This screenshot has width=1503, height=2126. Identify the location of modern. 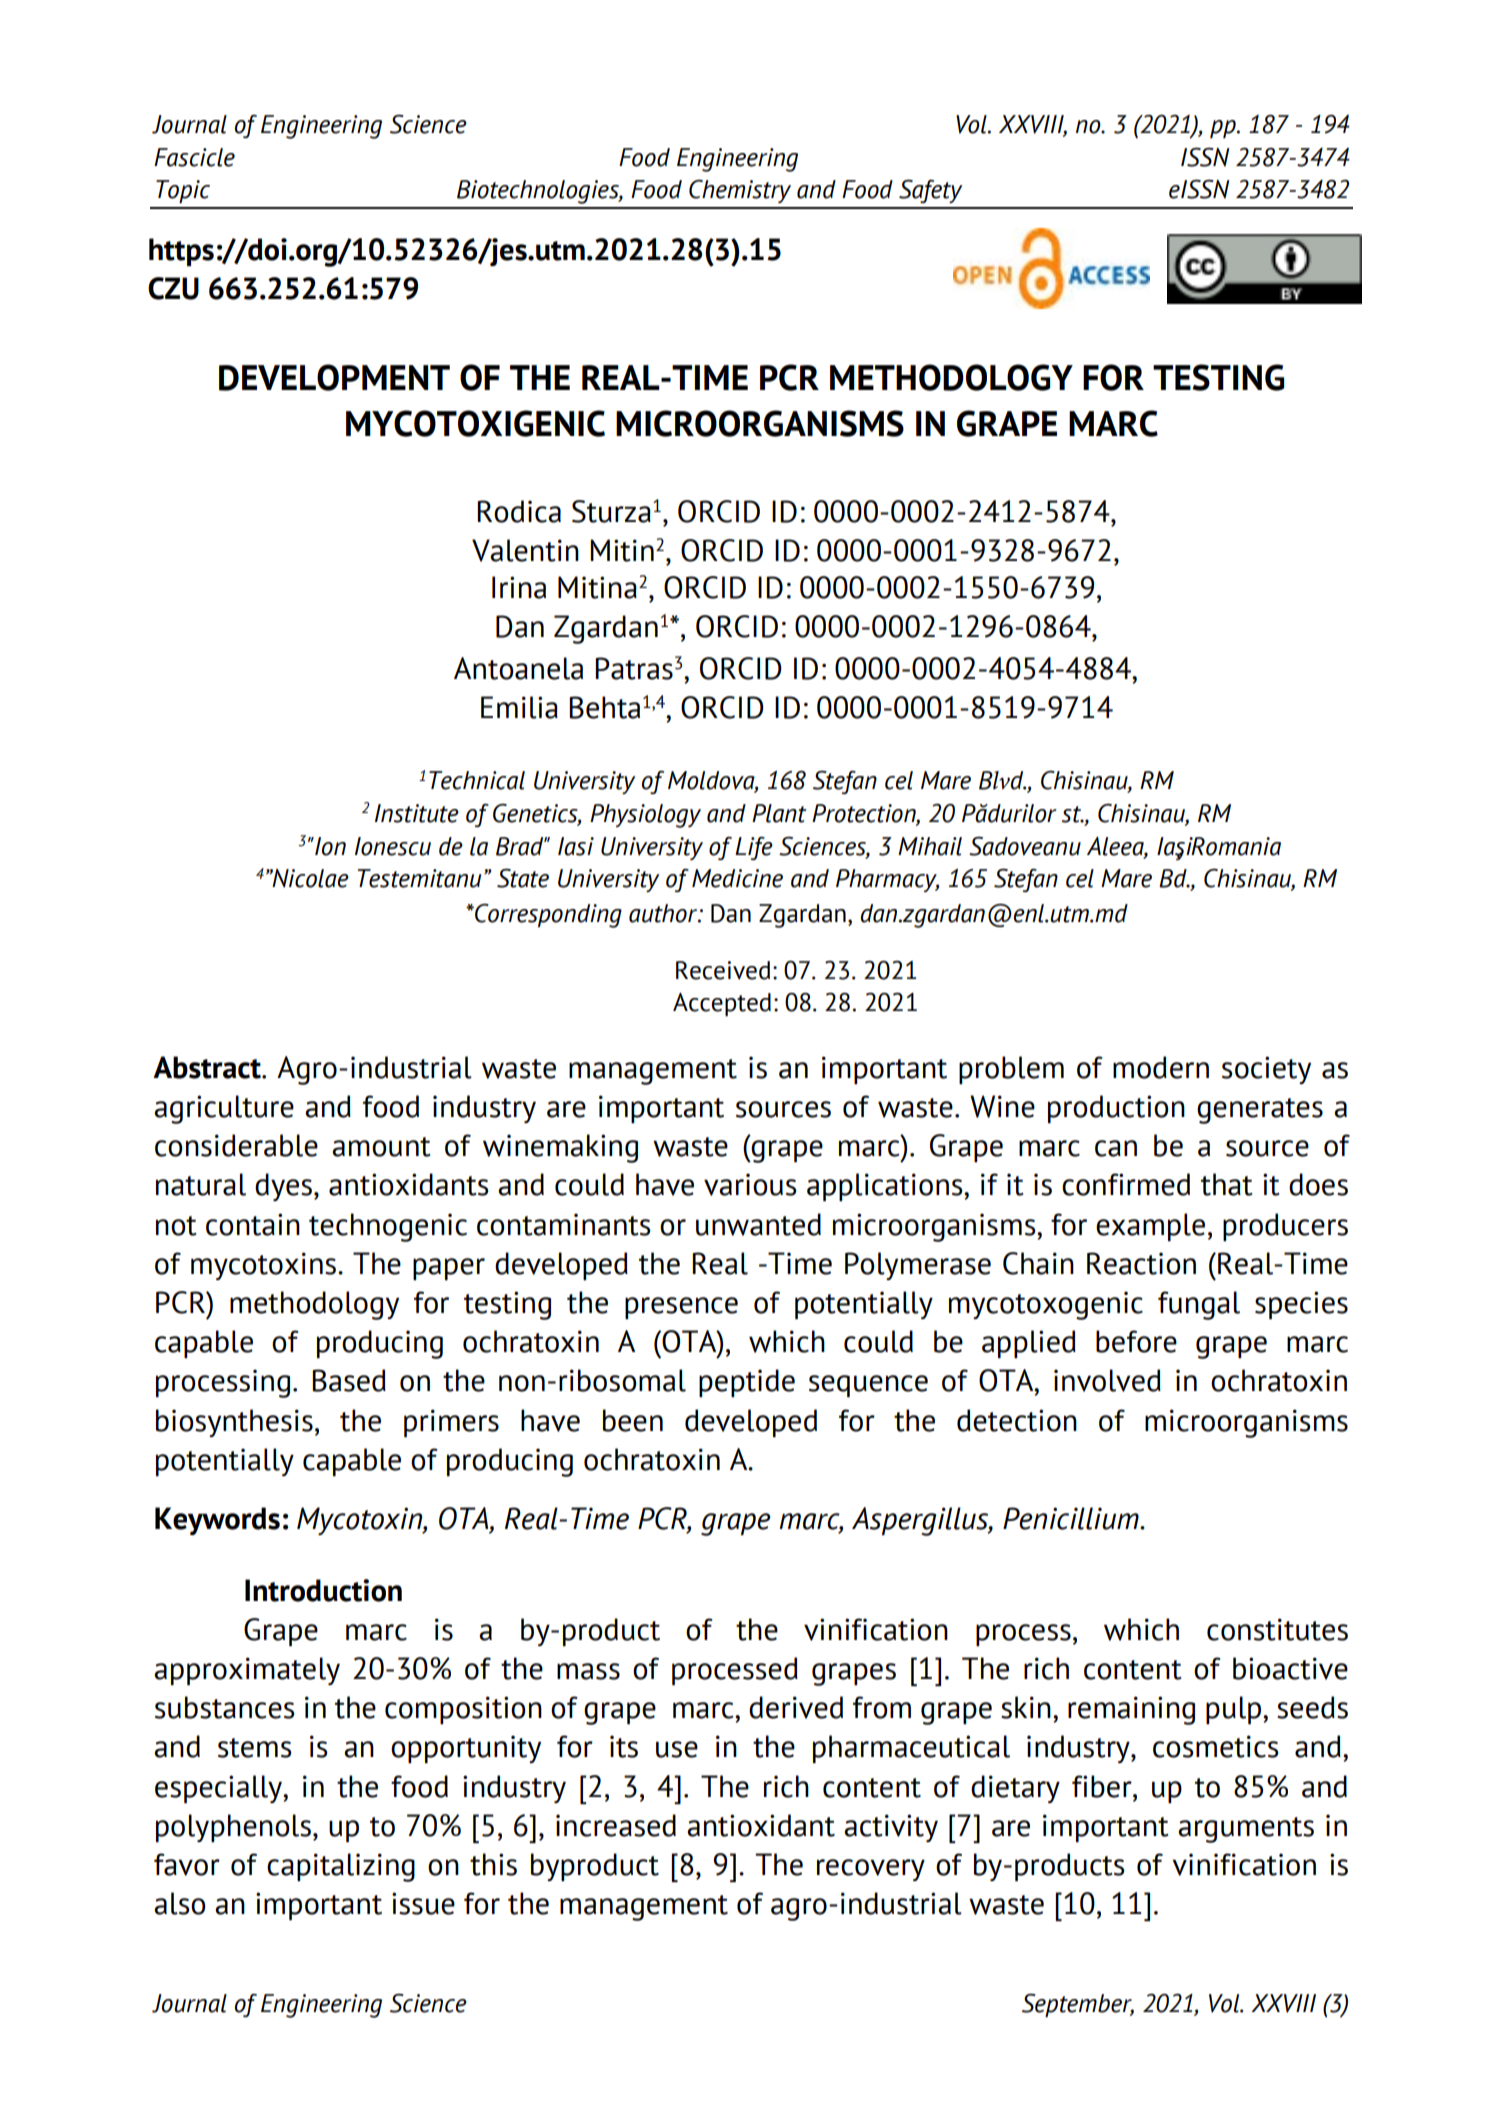
(1161, 1067).
